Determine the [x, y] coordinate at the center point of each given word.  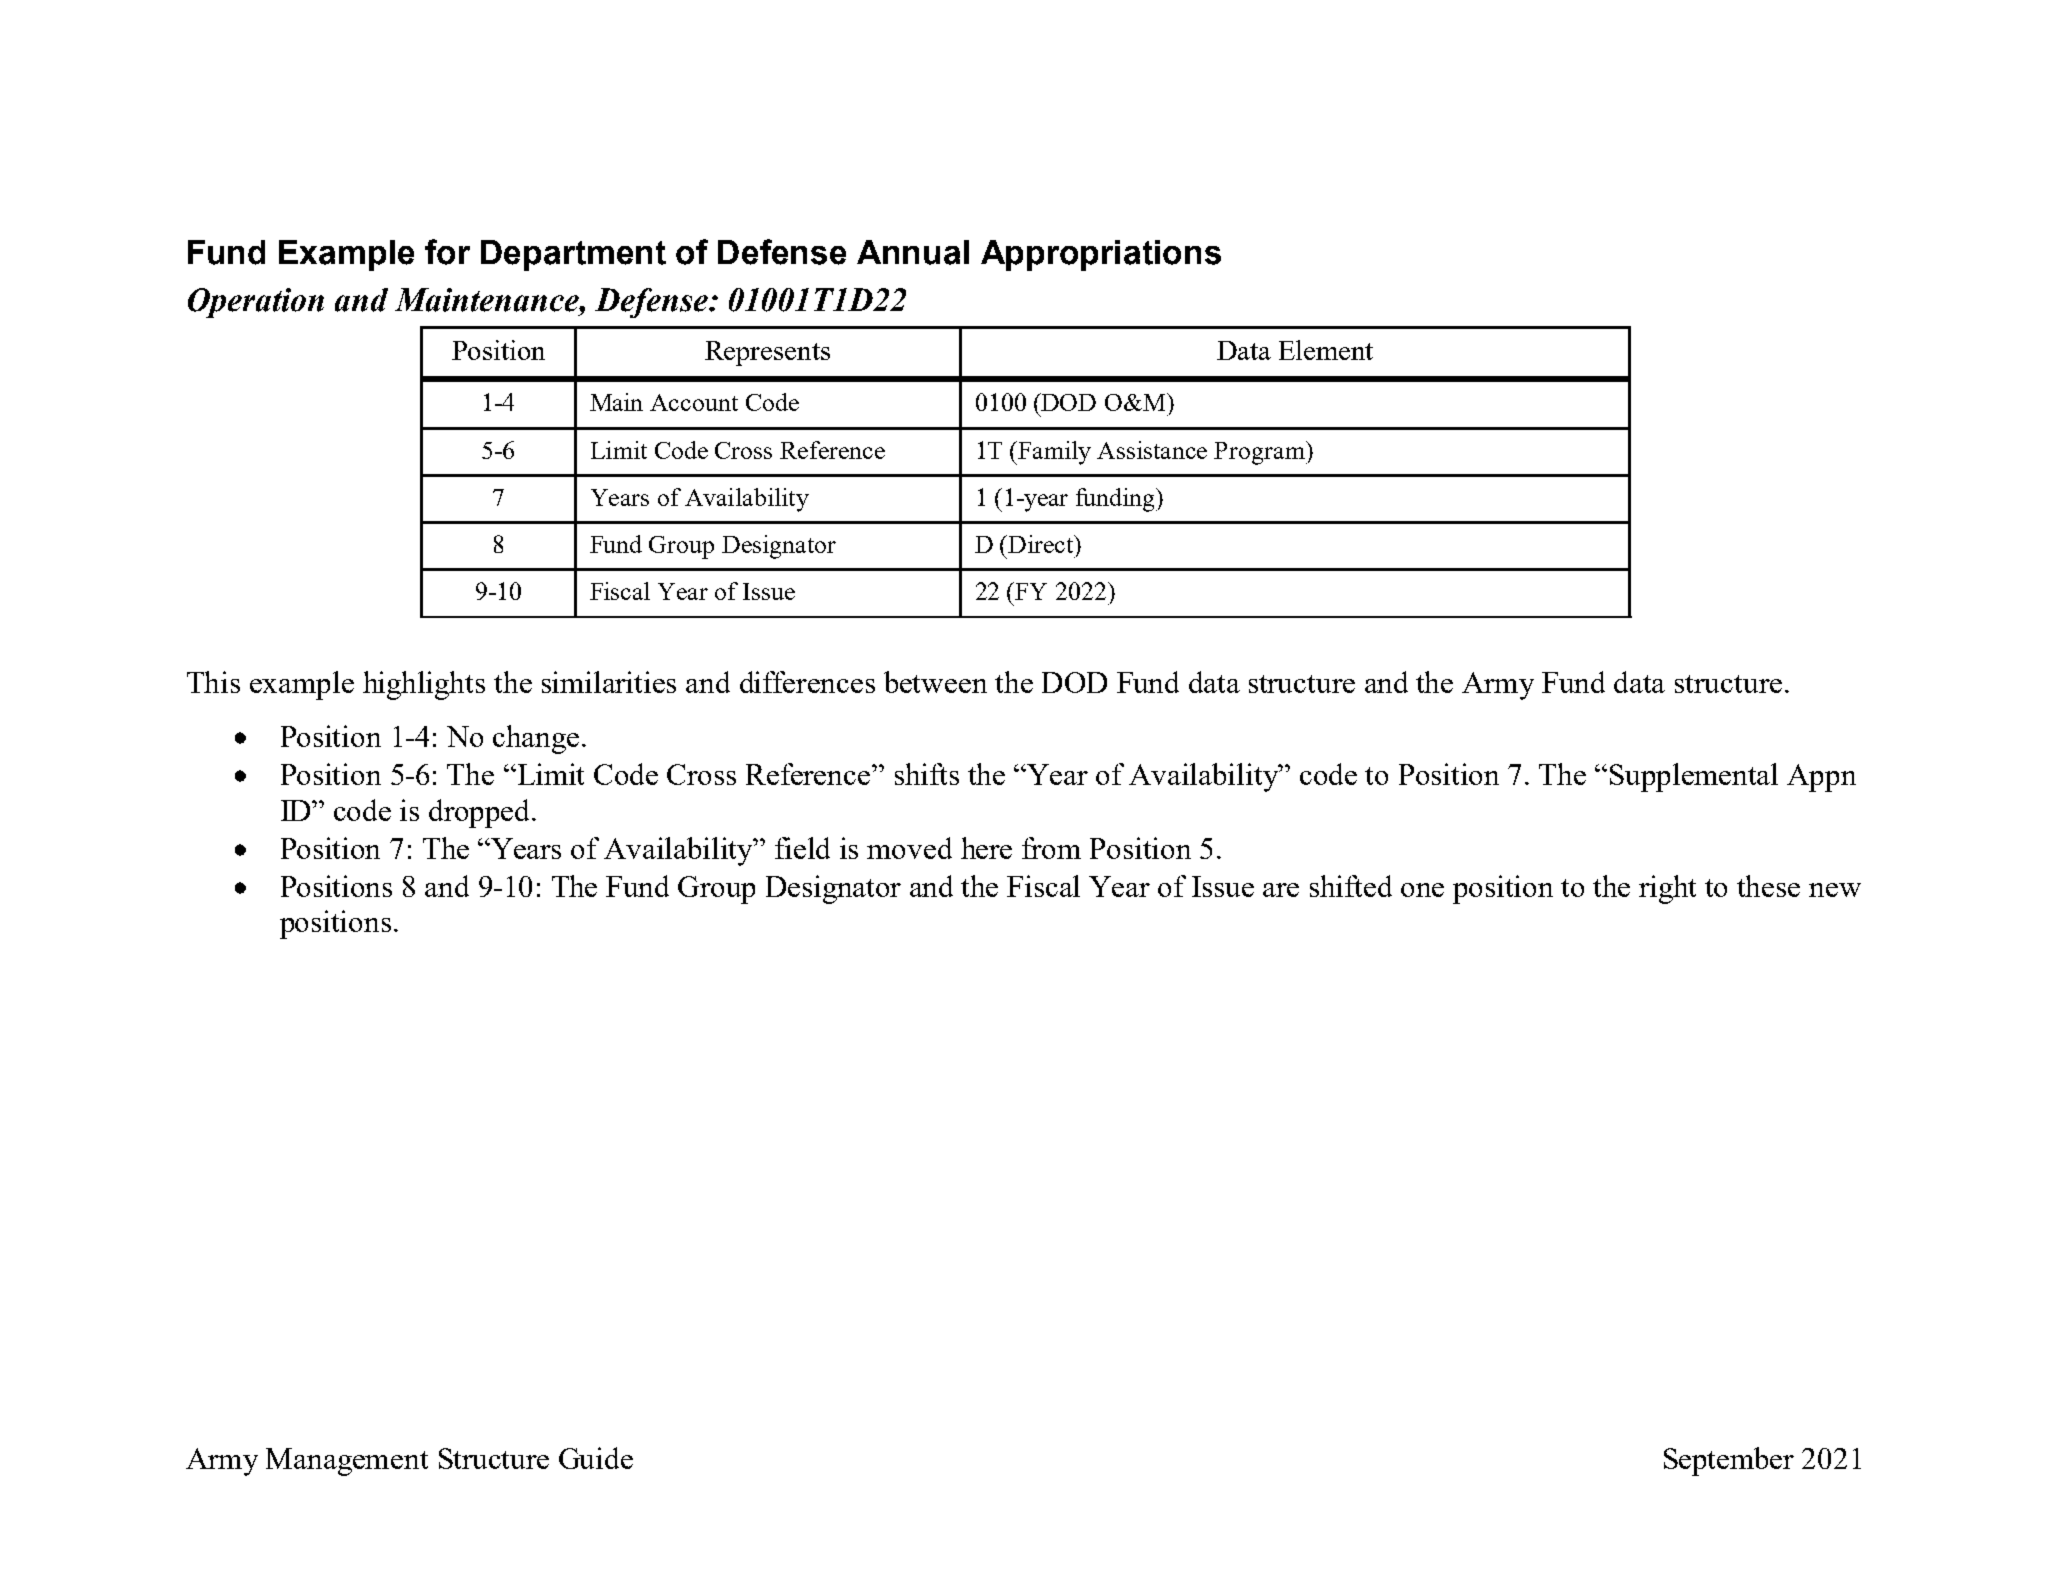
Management [347, 1462]
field [802, 848]
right [1667, 889]
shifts [927, 774]
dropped [481, 813]
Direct [1041, 544]
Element [1326, 350]
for [447, 252]
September [1729, 1461]
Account [694, 402]
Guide [596, 1458]
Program [1260, 453]
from [1051, 848]
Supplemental [1694, 777]
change [536, 739]
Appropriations [1101, 255]
